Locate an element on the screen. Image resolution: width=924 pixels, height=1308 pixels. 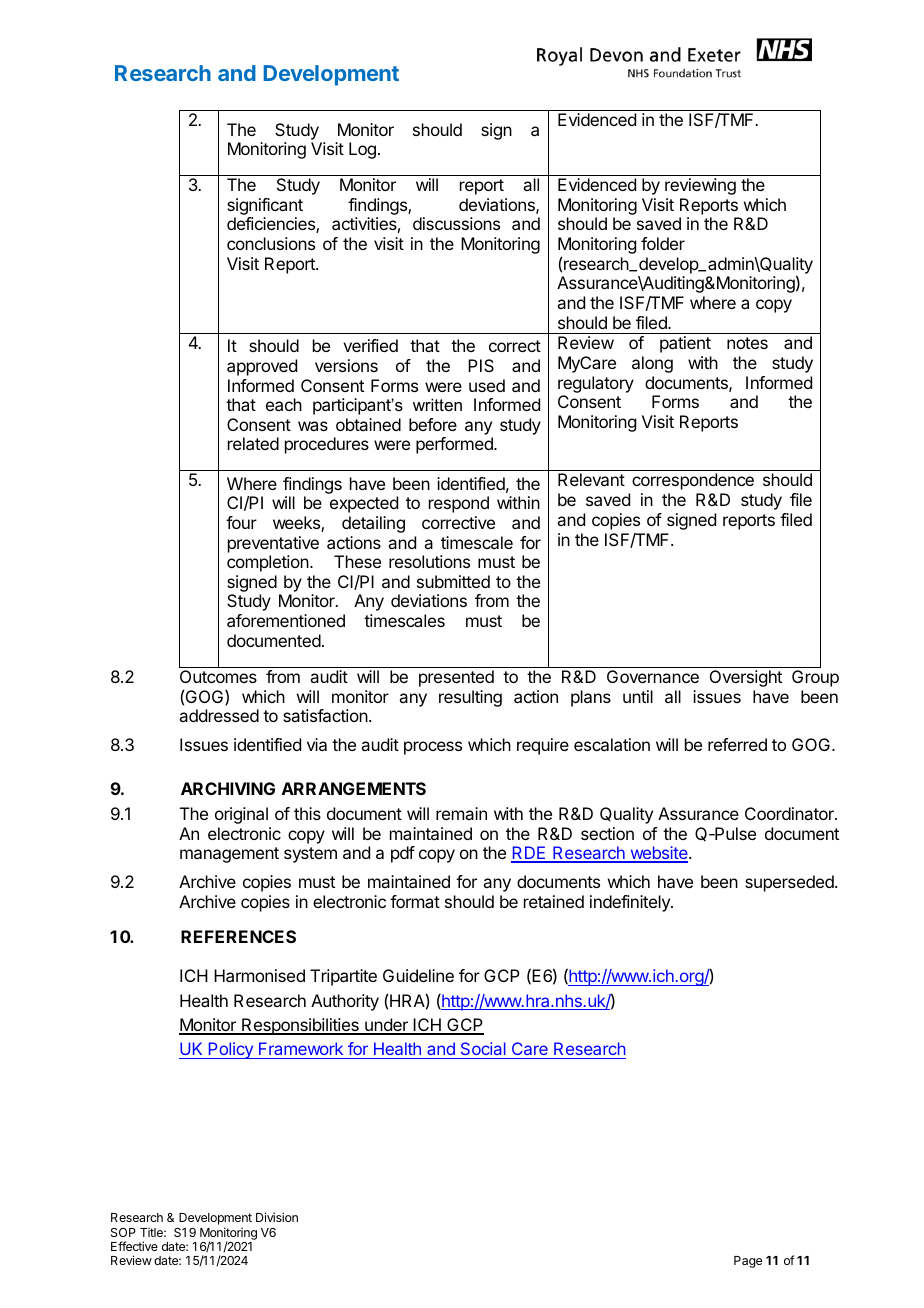
discussions is located at coordinates (456, 223).
